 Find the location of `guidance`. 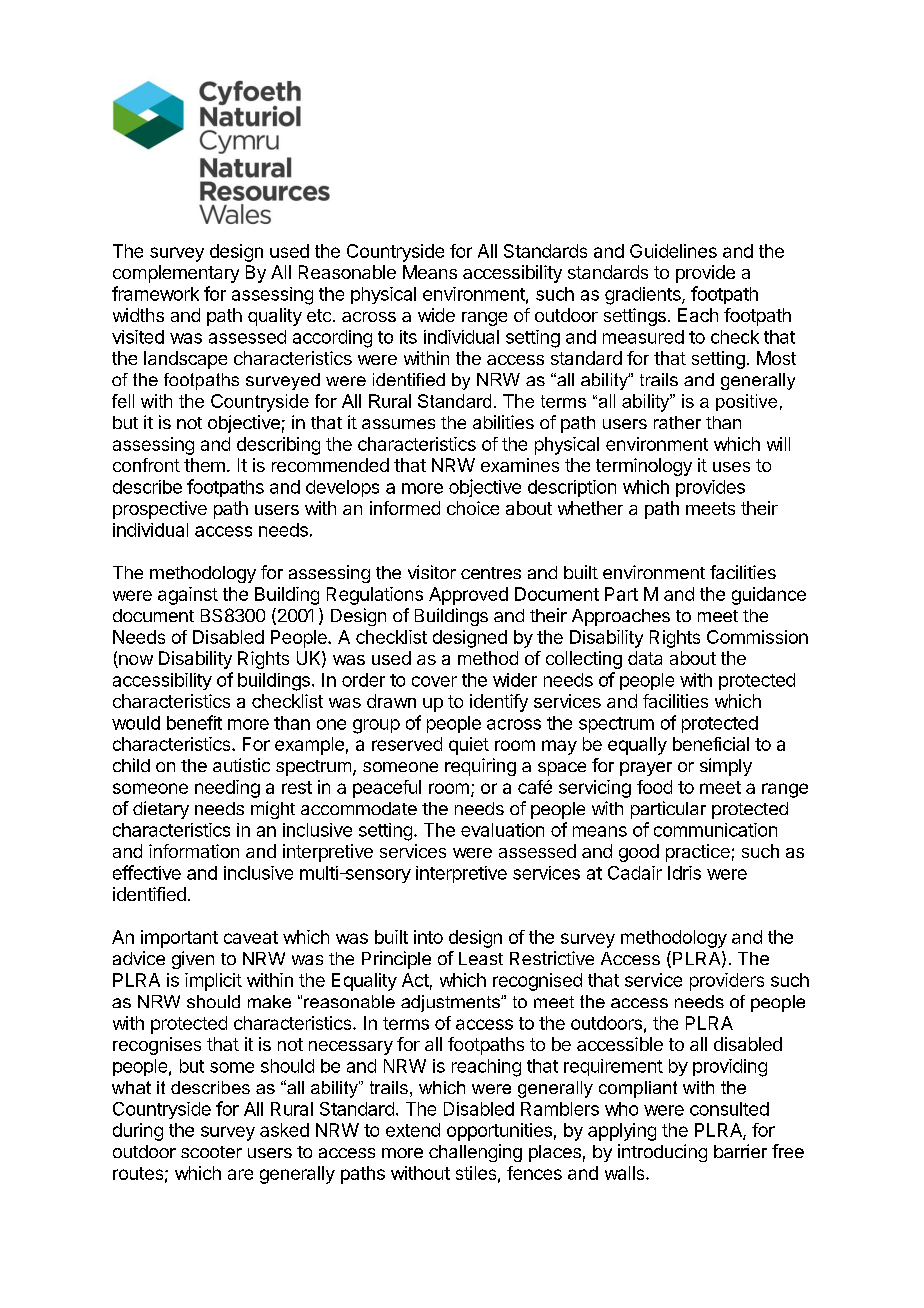

guidance is located at coordinates (769, 596).
